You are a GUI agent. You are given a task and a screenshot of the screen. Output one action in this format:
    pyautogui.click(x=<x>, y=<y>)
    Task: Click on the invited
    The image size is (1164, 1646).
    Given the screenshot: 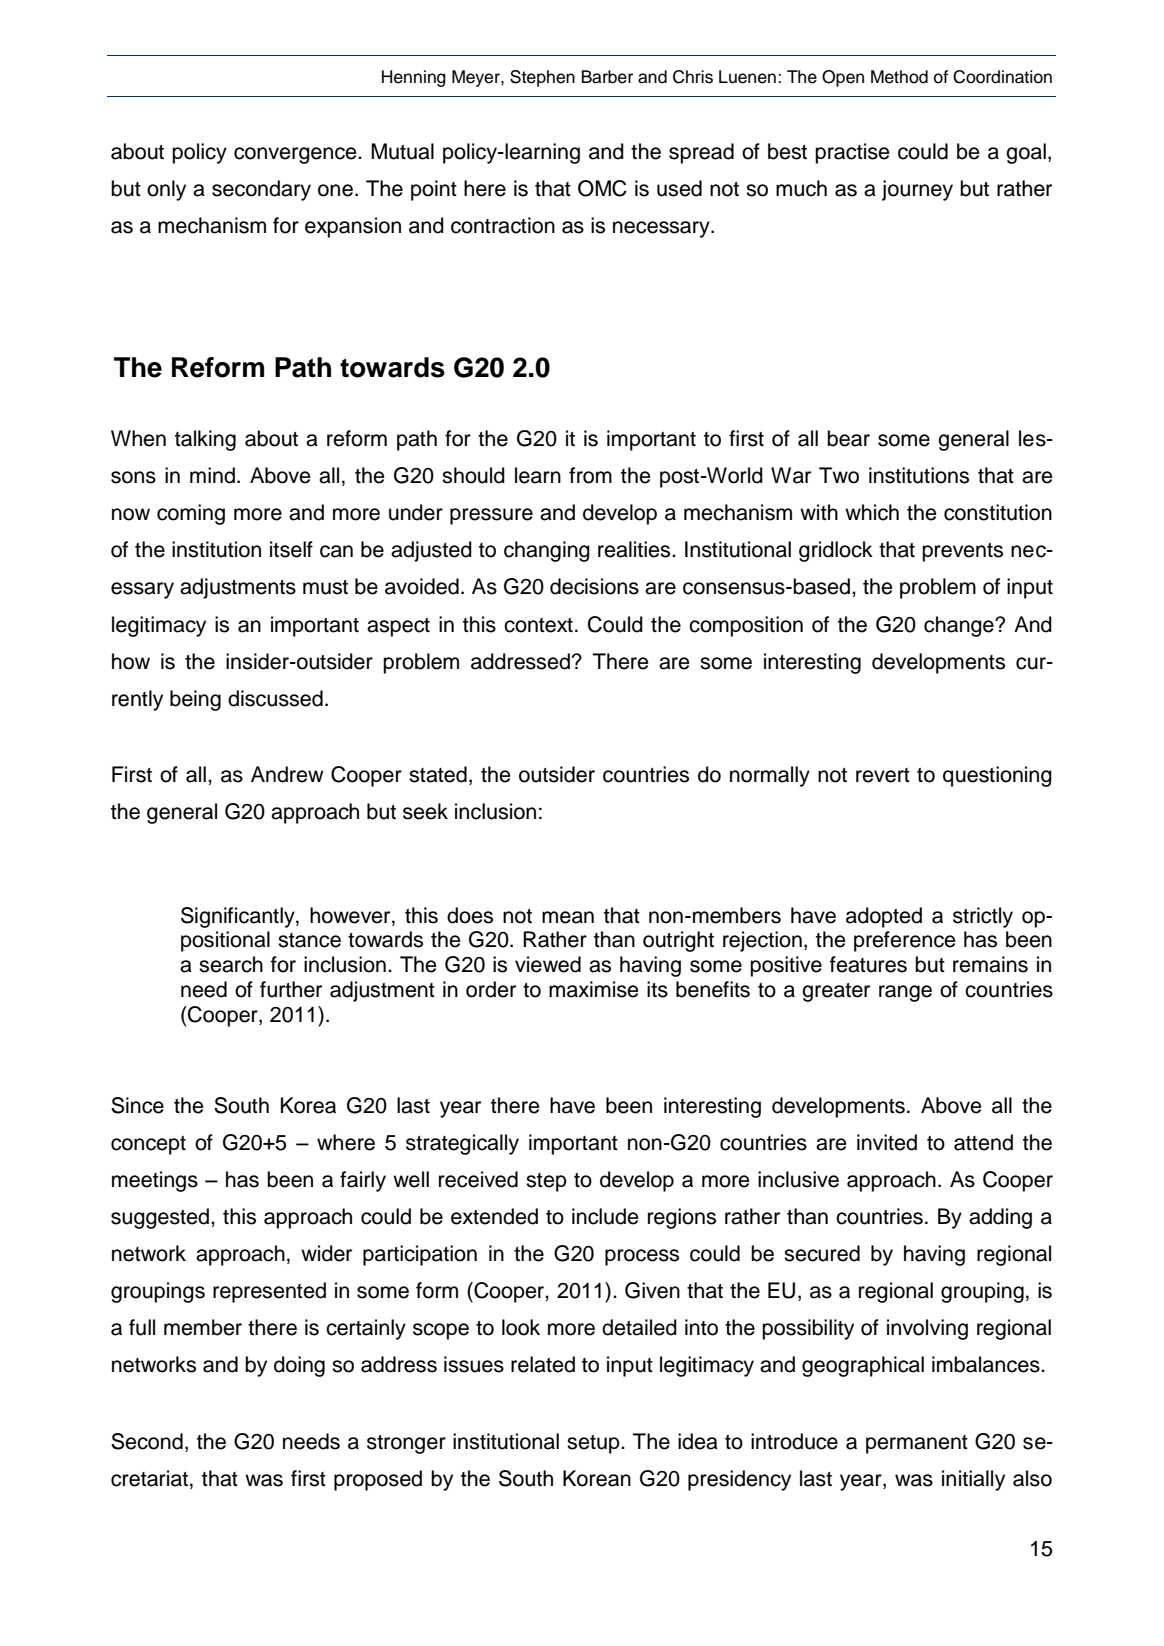 What is the action you would take?
    pyautogui.click(x=887, y=1142)
